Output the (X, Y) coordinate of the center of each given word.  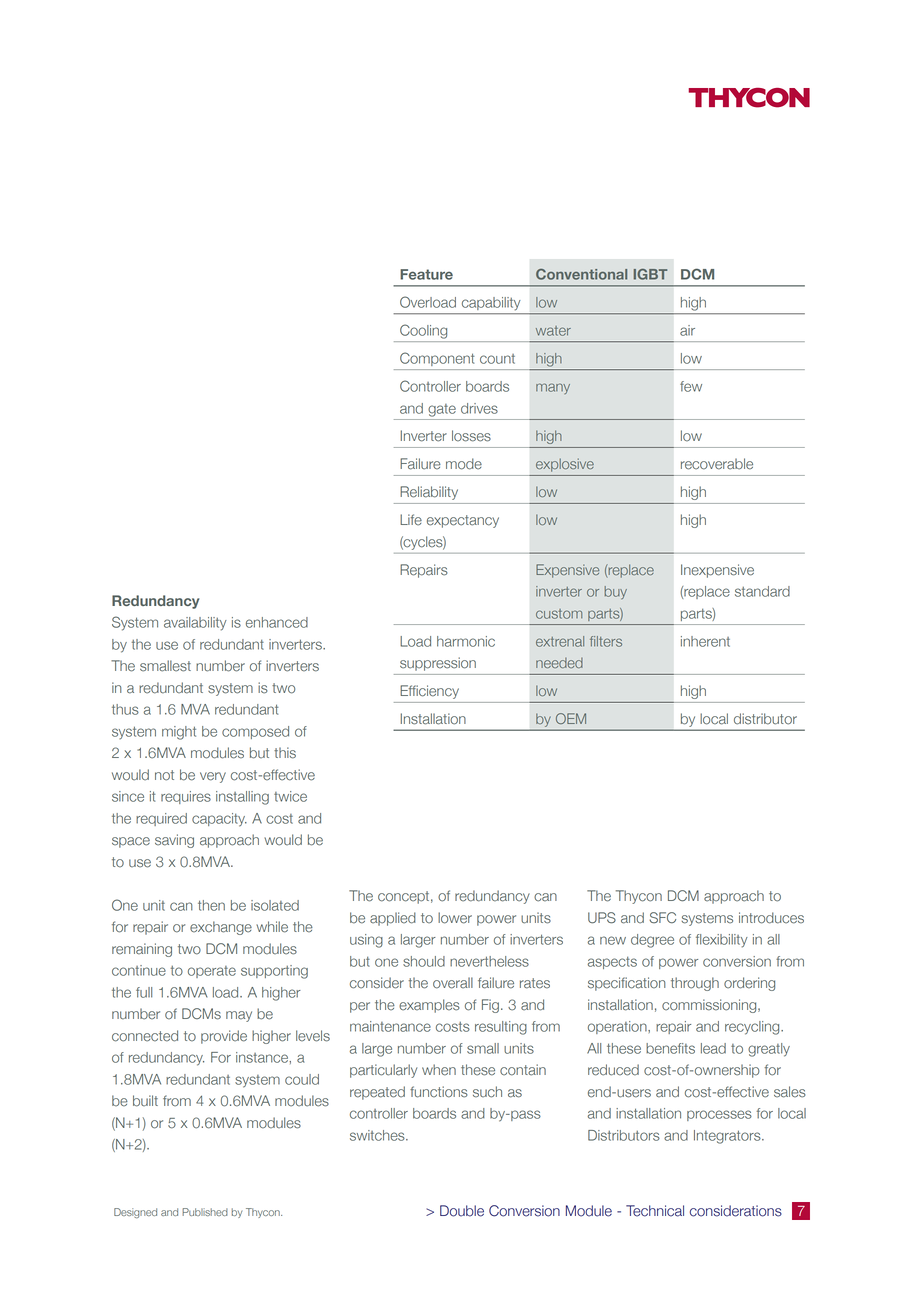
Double (462, 1211)
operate (212, 972)
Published (205, 1212)
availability (195, 624)
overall (453, 983)
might (179, 733)
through (695, 984)
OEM (571, 718)
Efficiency (430, 692)
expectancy (463, 521)
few (691, 386)
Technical (655, 1211)
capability (491, 303)
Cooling (423, 331)
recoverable (717, 464)
